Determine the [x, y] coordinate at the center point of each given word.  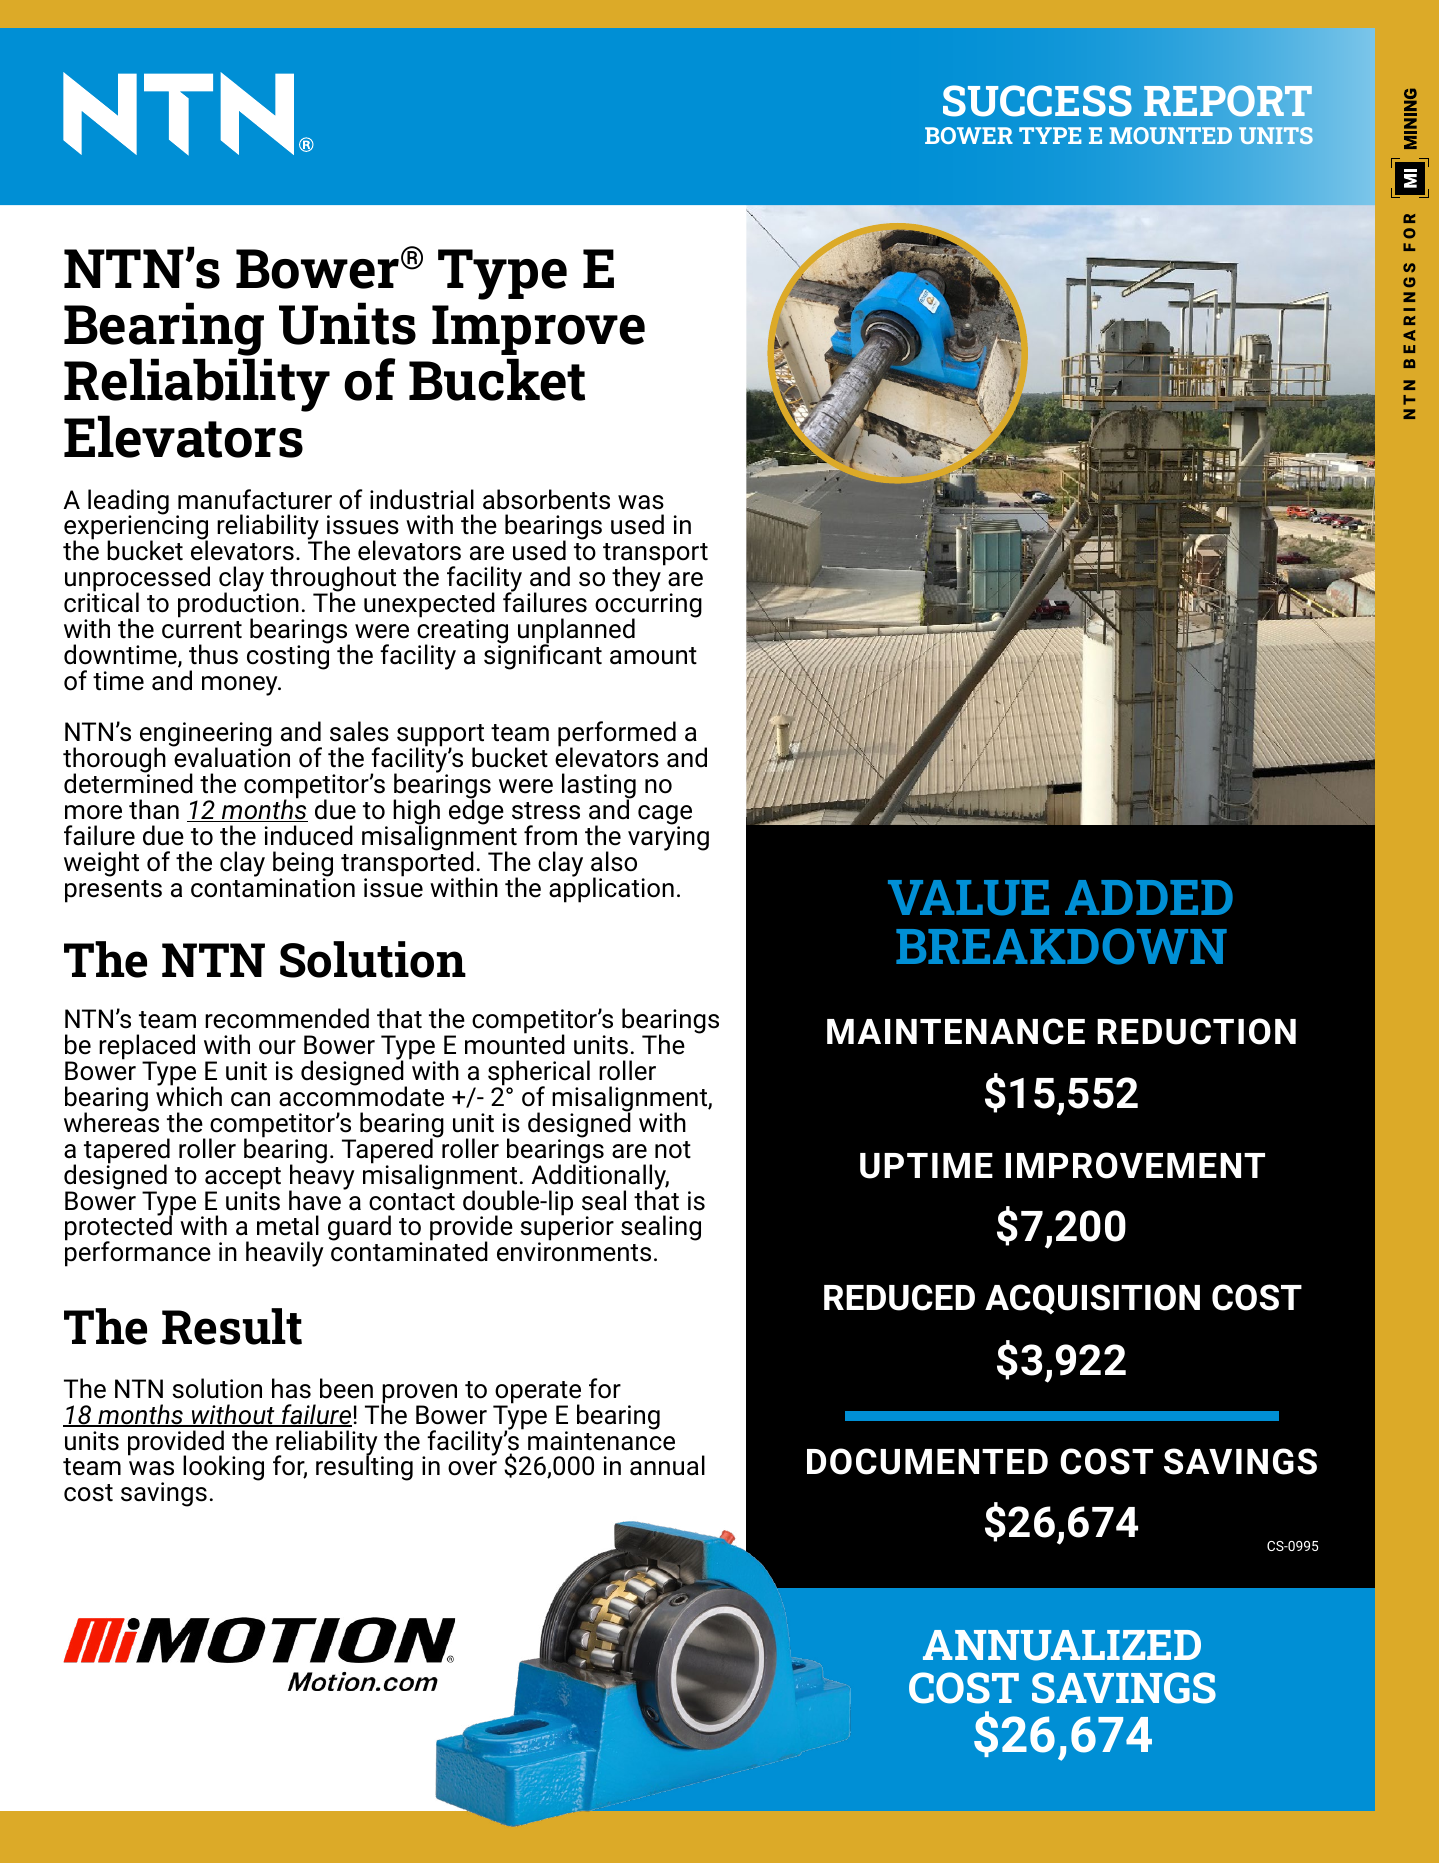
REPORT [1228, 100]
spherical [539, 1074]
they [636, 579]
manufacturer [255, 499]
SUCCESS [1037, 101]
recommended [287, 1018]
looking [223, 1468]
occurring [648, 605]
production [238, 605]
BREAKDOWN [1061, 946]
